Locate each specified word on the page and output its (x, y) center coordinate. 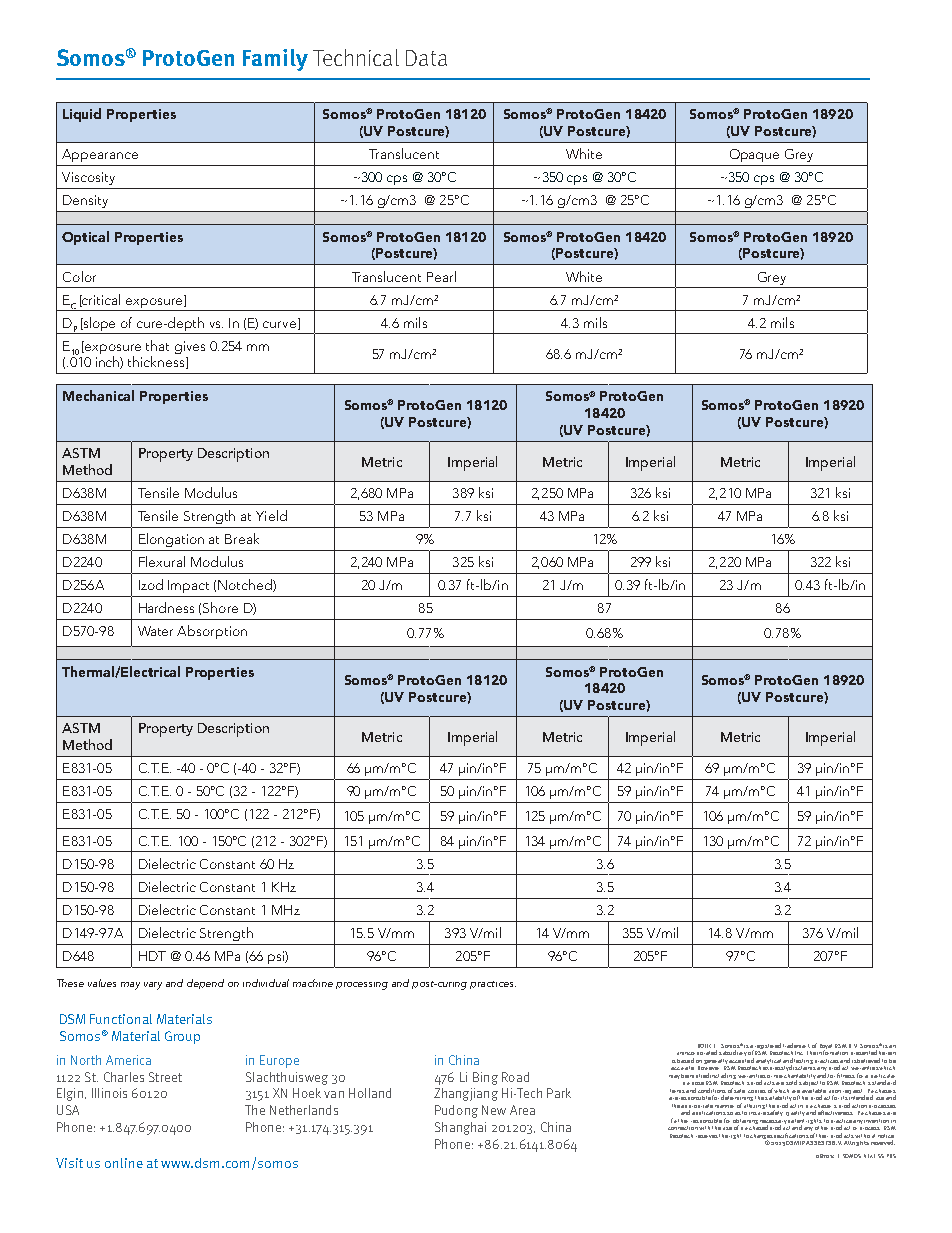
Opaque (754, 155)
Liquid (82, 115)
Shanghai (460, 1128)
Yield (271, 515)
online (124, 1163)
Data (426, 58)
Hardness (166, 607)
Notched (246, 585)
